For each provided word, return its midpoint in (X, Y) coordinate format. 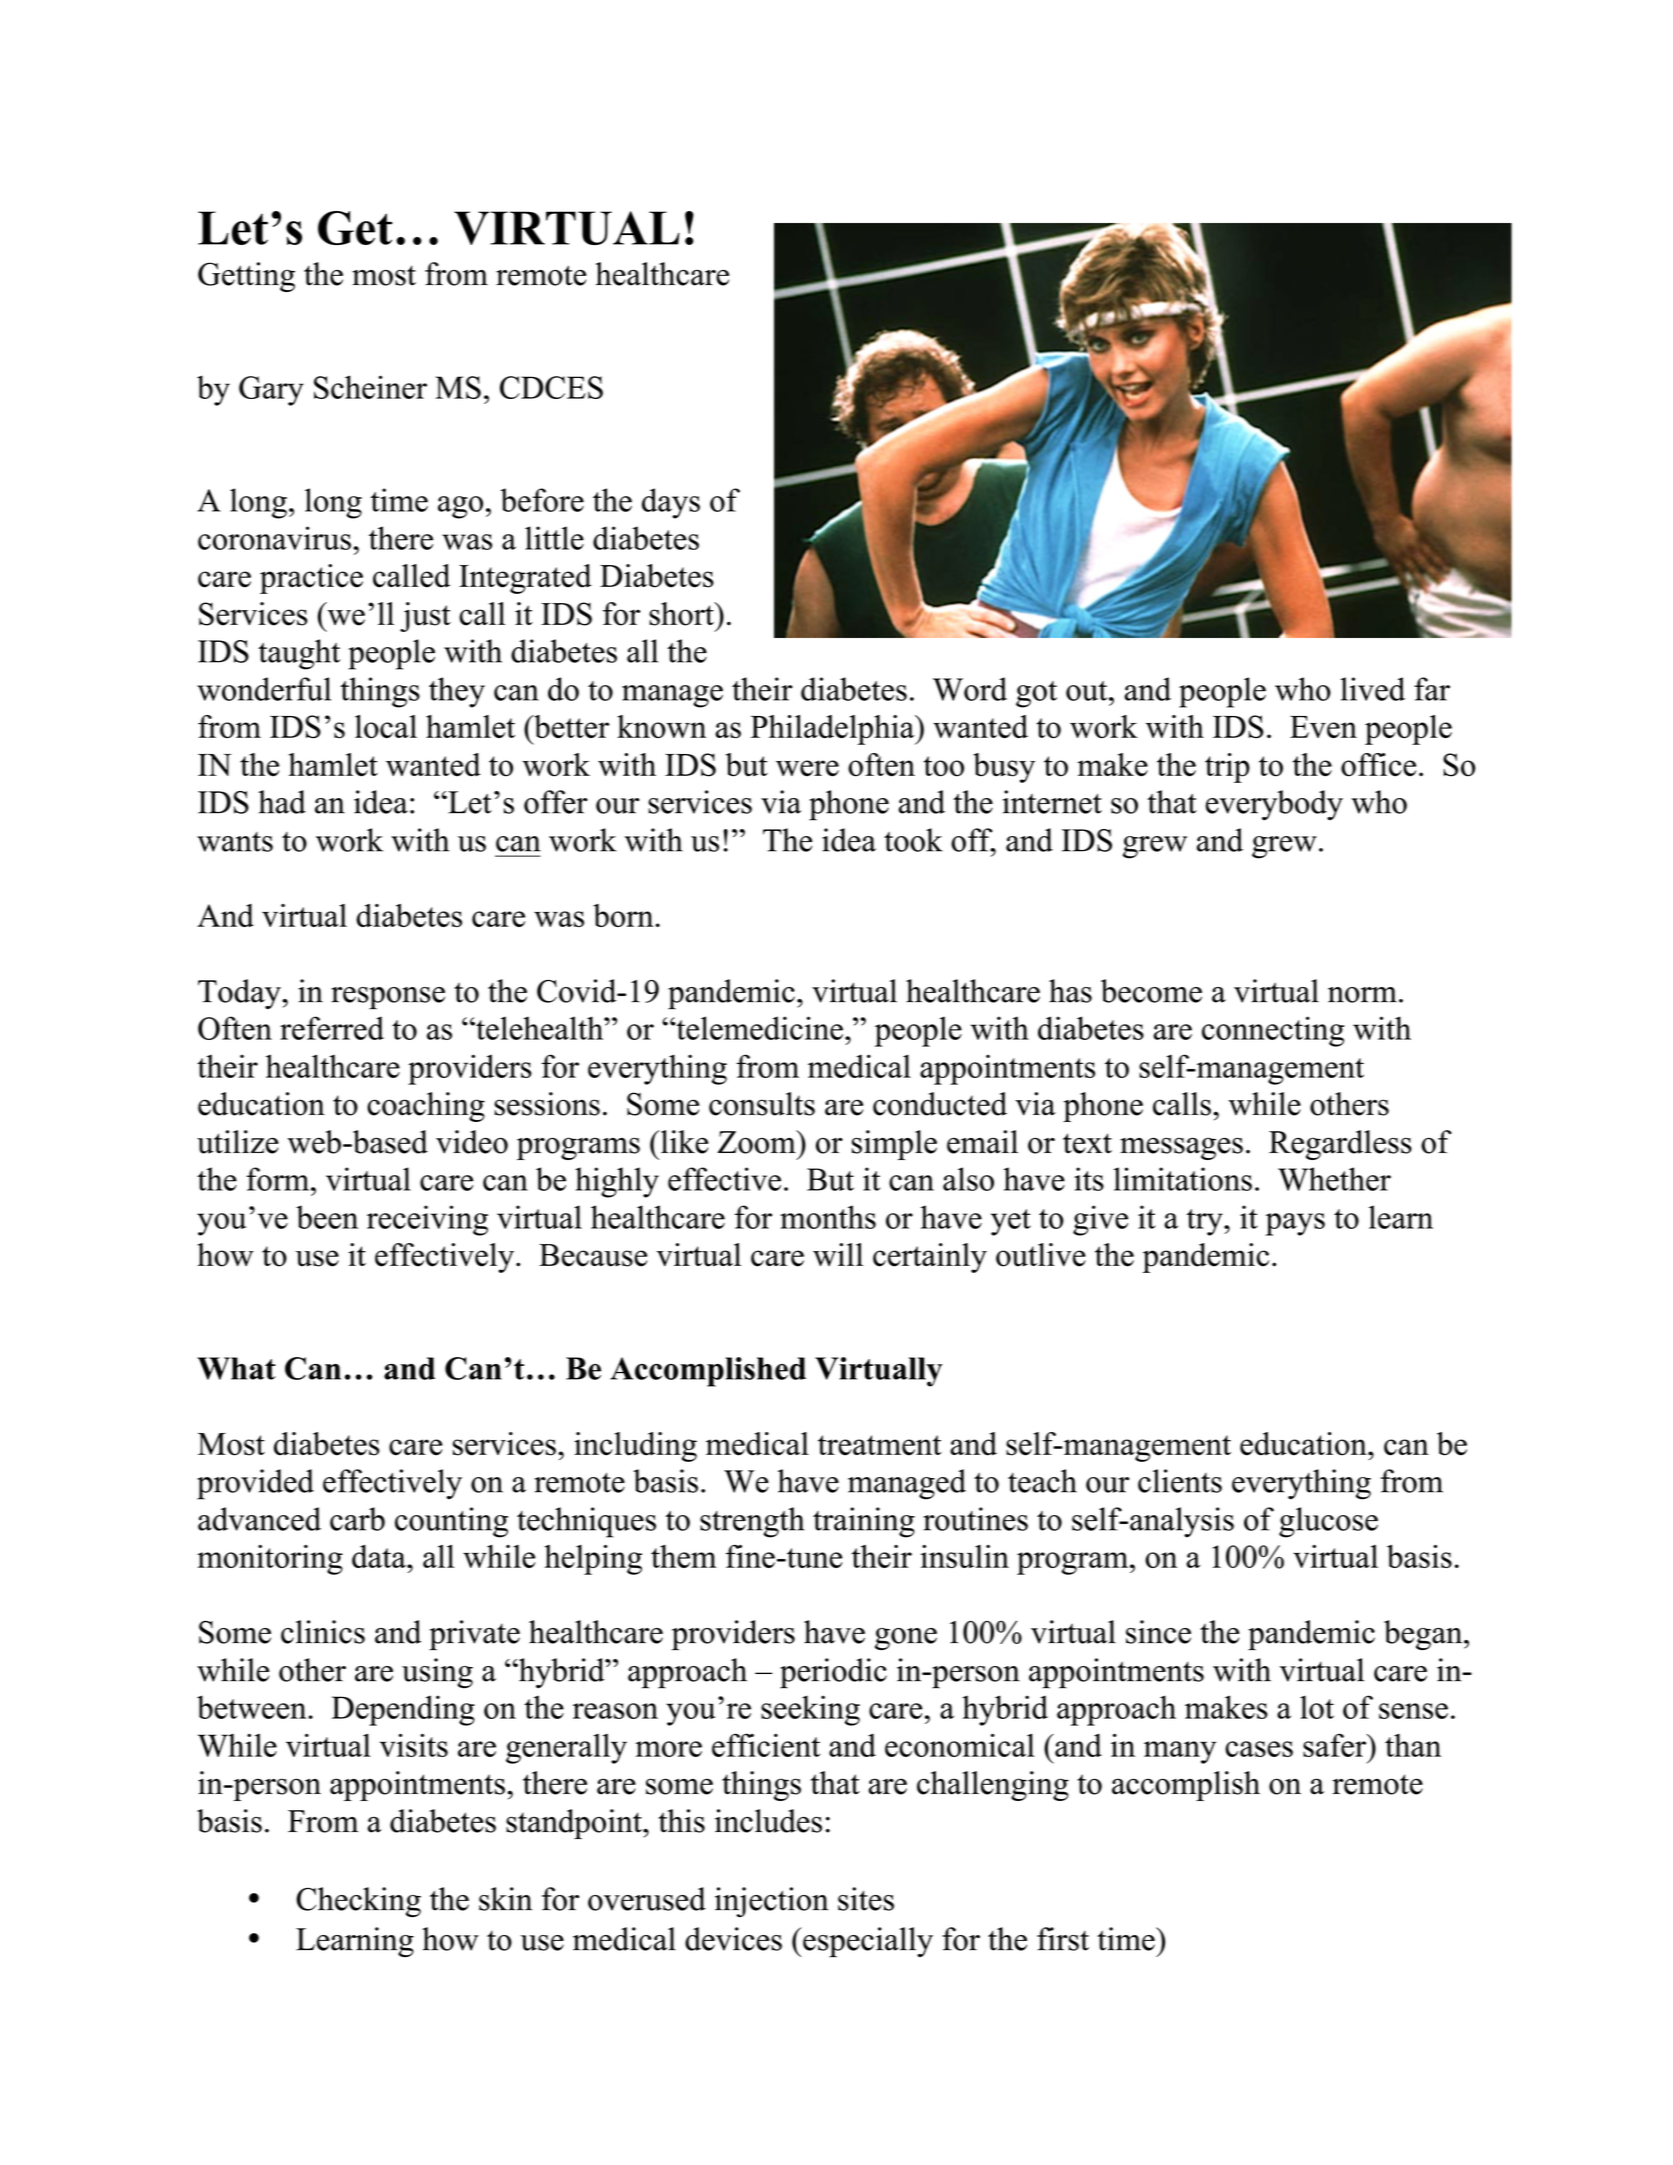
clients (1180, 1481)
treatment (880, 1445)
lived (1372, 689)
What (236, 1368)
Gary (271, 391)
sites (866, 1899)
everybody (1274, 805)
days (671, 503)
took (913, 840)
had (282, 802)
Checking (358, 1902)
